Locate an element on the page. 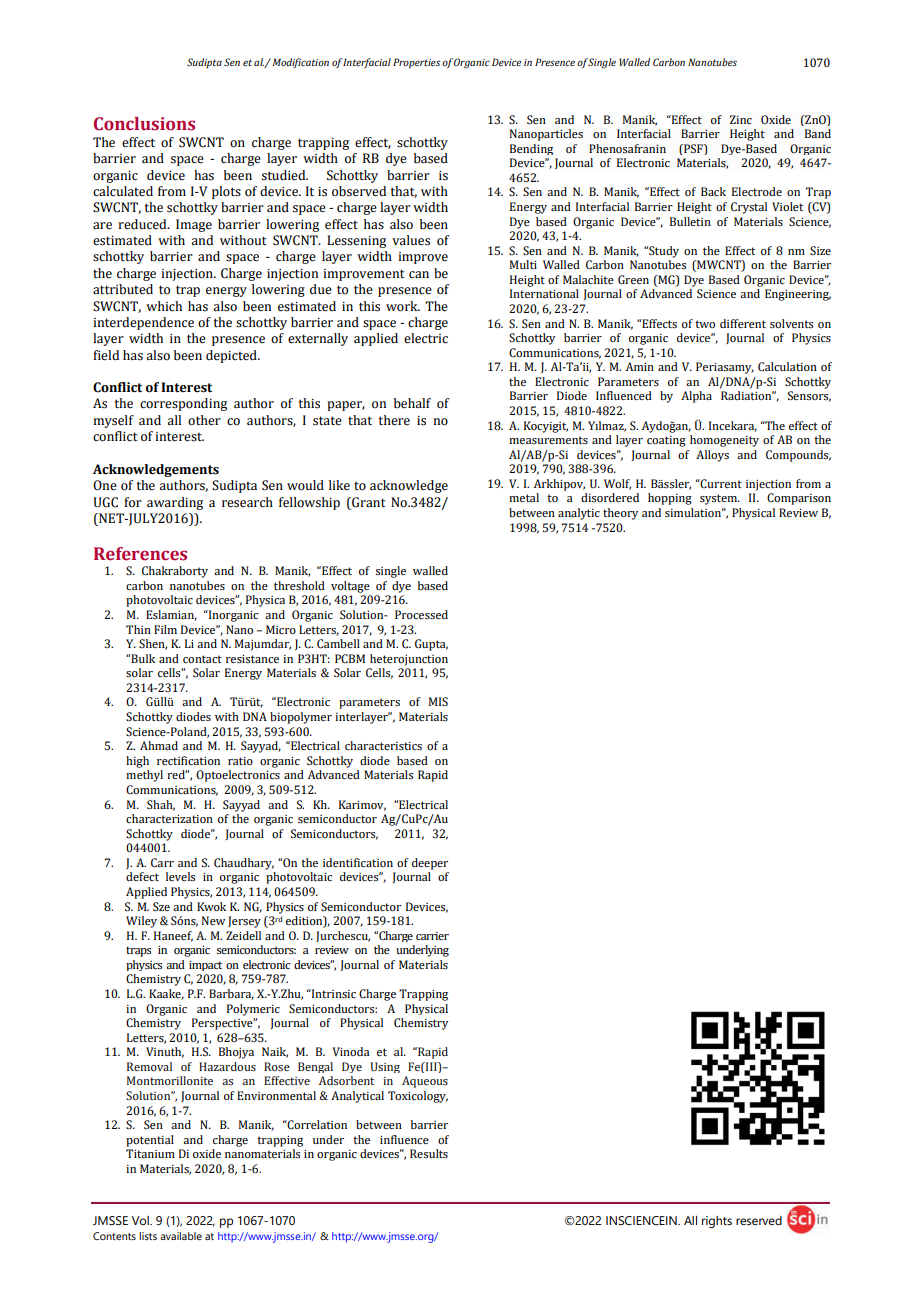 The image size is (924, 1308). heterojunction is located at coordinates (409, 660).
